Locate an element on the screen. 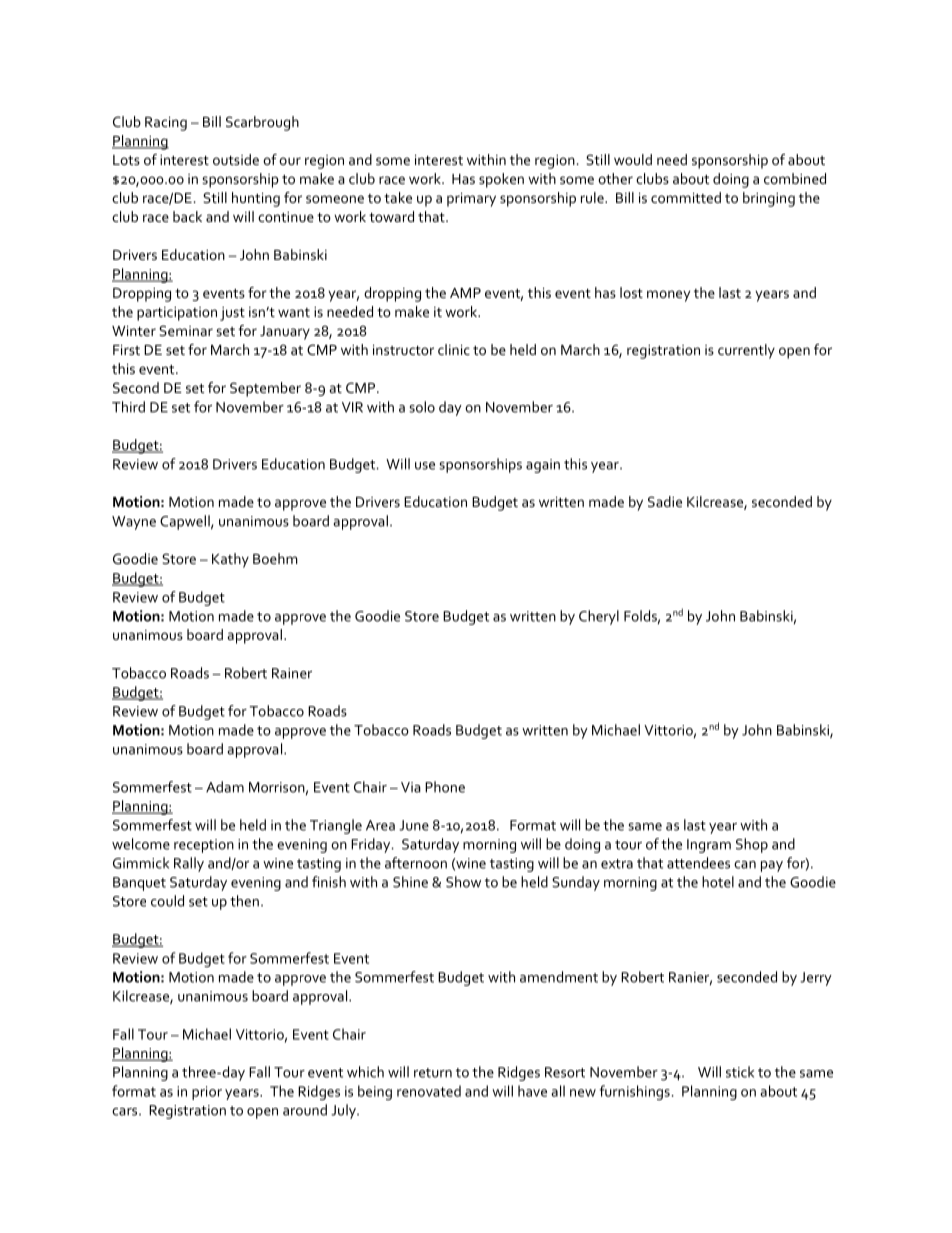  combined is located at coordinates (795, 178).
